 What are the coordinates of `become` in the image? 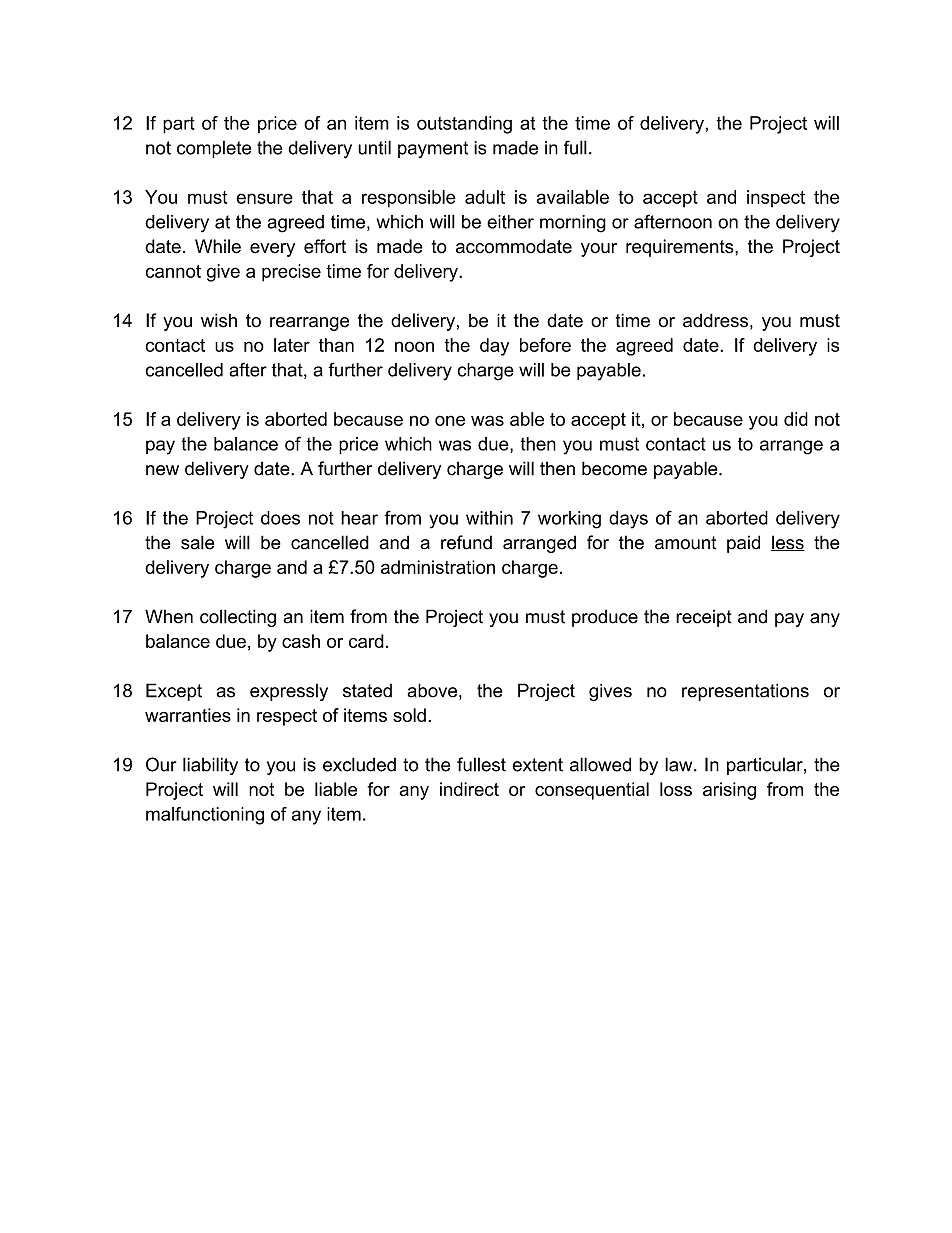 It's located at (614, 468).
